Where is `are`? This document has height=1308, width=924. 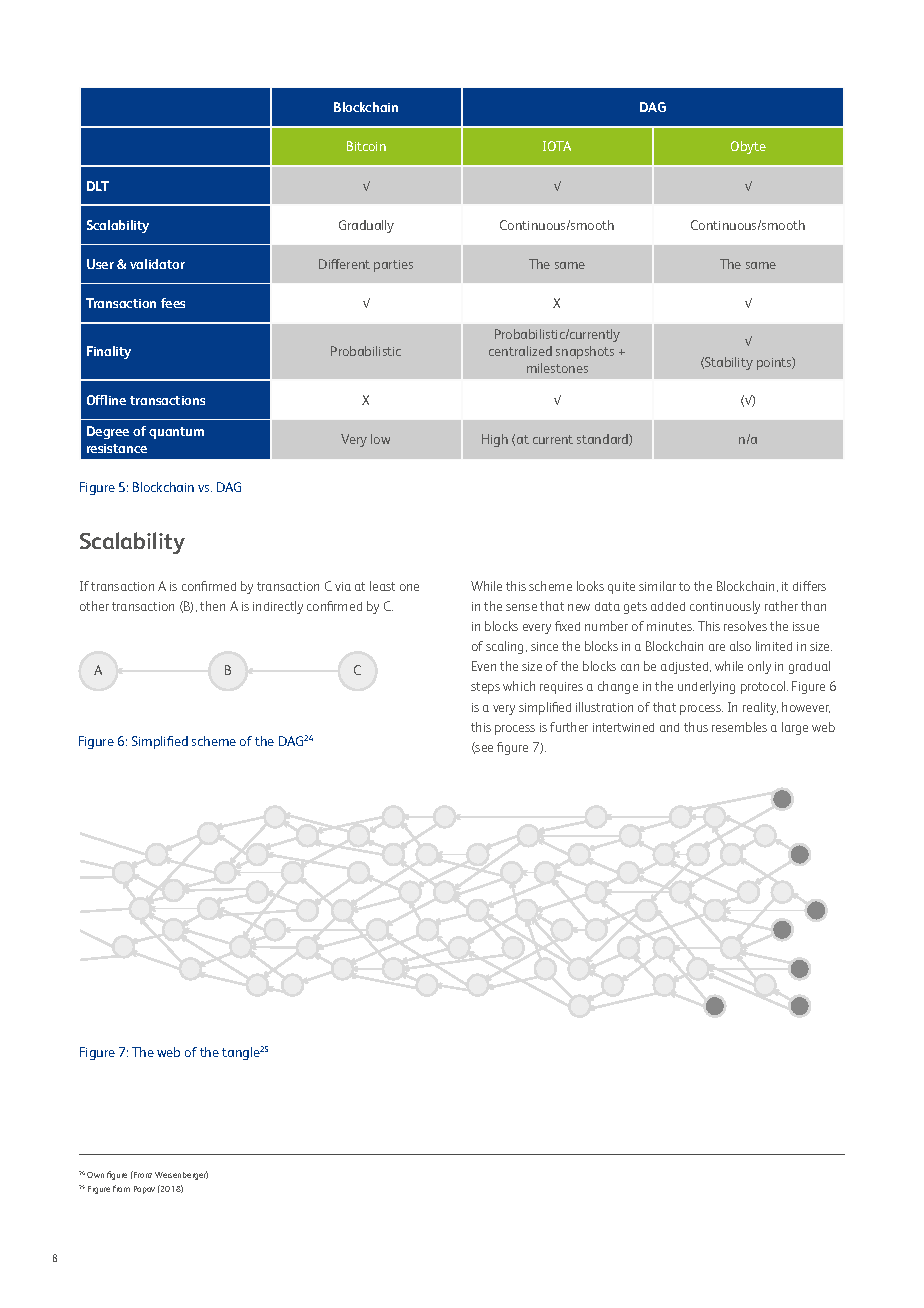 are is located at coordinates (717, 647).
